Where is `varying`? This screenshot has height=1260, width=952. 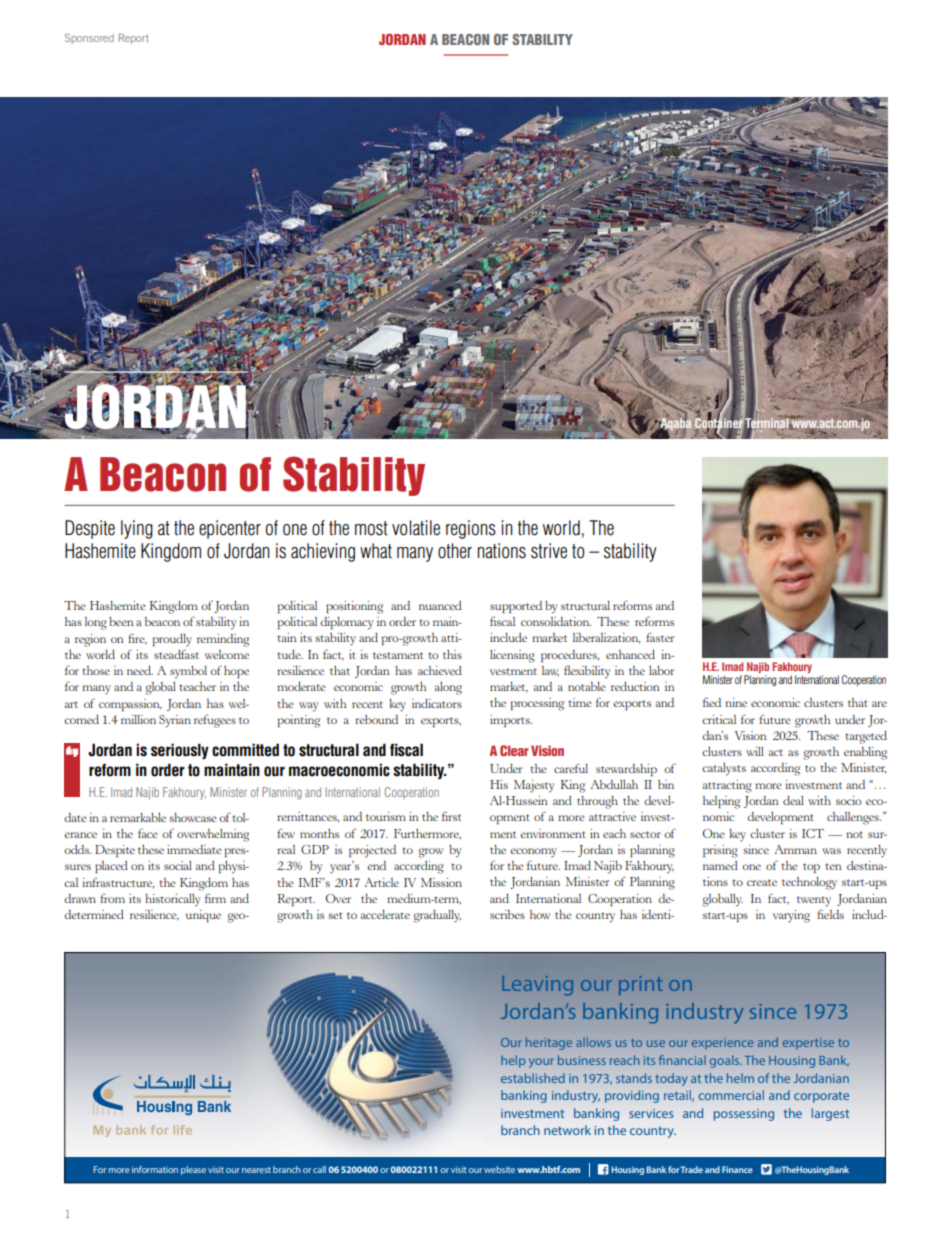 varying is located at coordinates (791, 916).
